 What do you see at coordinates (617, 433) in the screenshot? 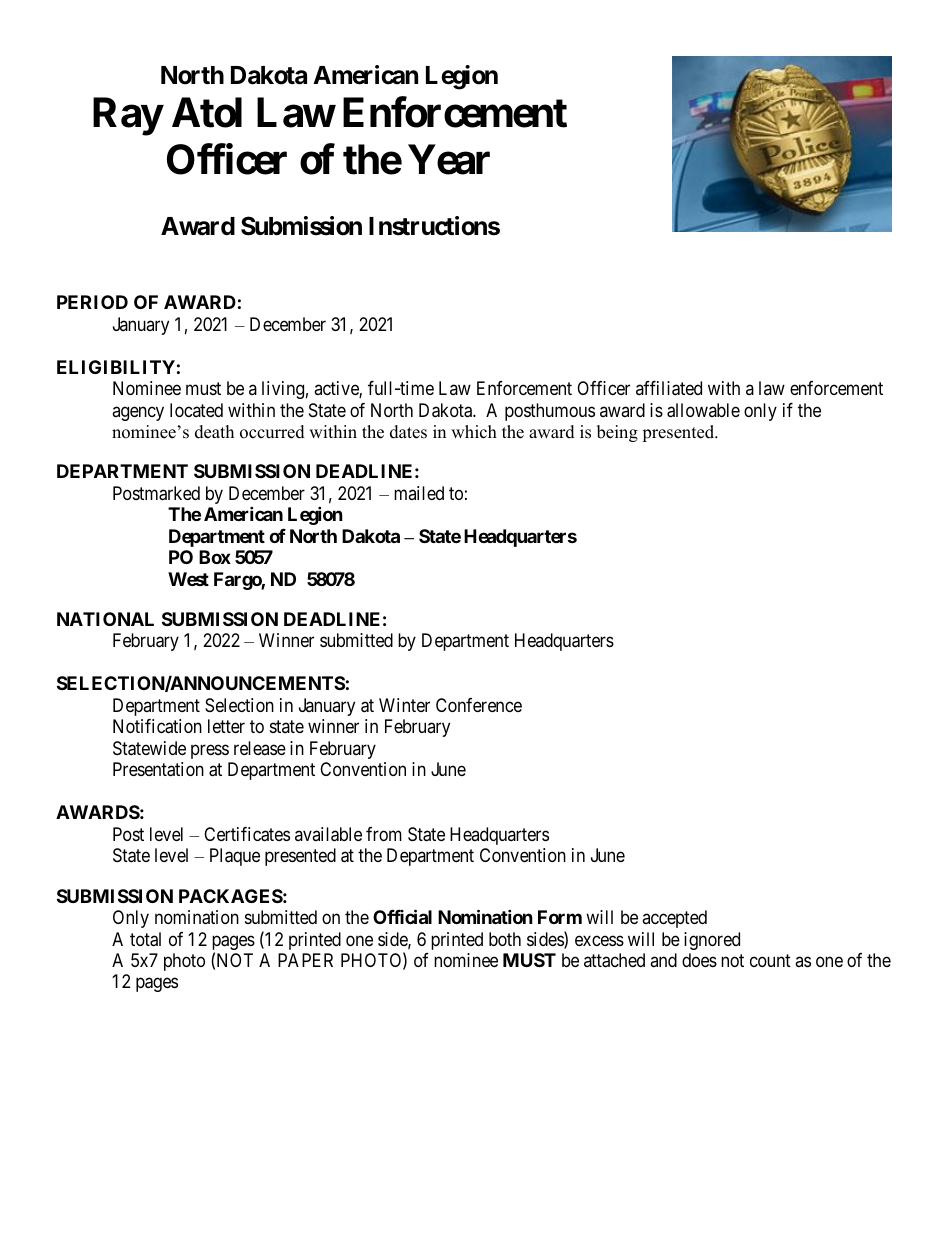
I see `being` at bounding box center [617, 433].
